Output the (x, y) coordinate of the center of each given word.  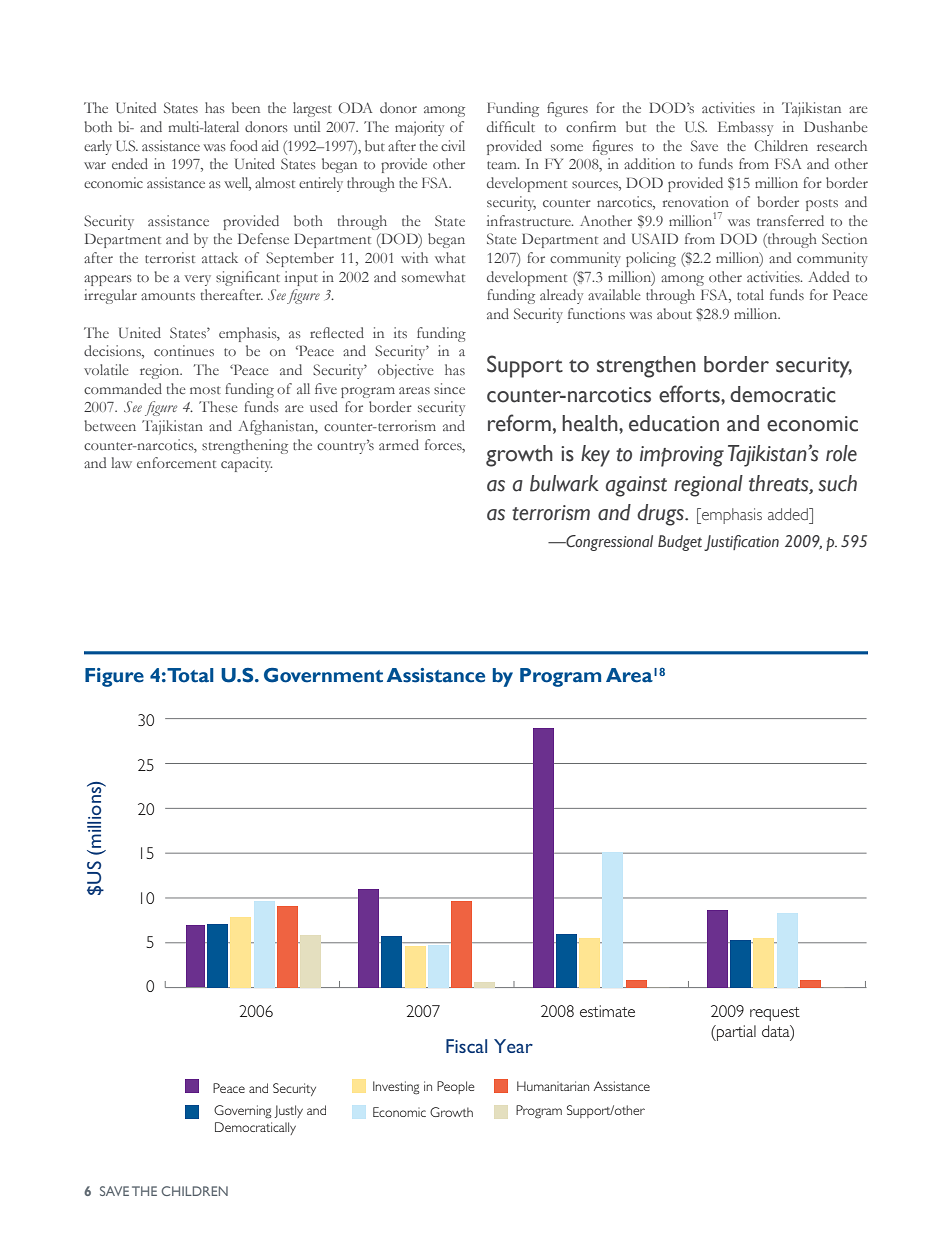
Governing (243, 1112)
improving (682, 456)
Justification (741, 543)
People (455, 1087)
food (244, 145)
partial (735, 1033)
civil (453, 145)
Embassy (745, 128)
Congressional (608, 543)
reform (519, 423)
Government (323, 675)
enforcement (176, 462)
